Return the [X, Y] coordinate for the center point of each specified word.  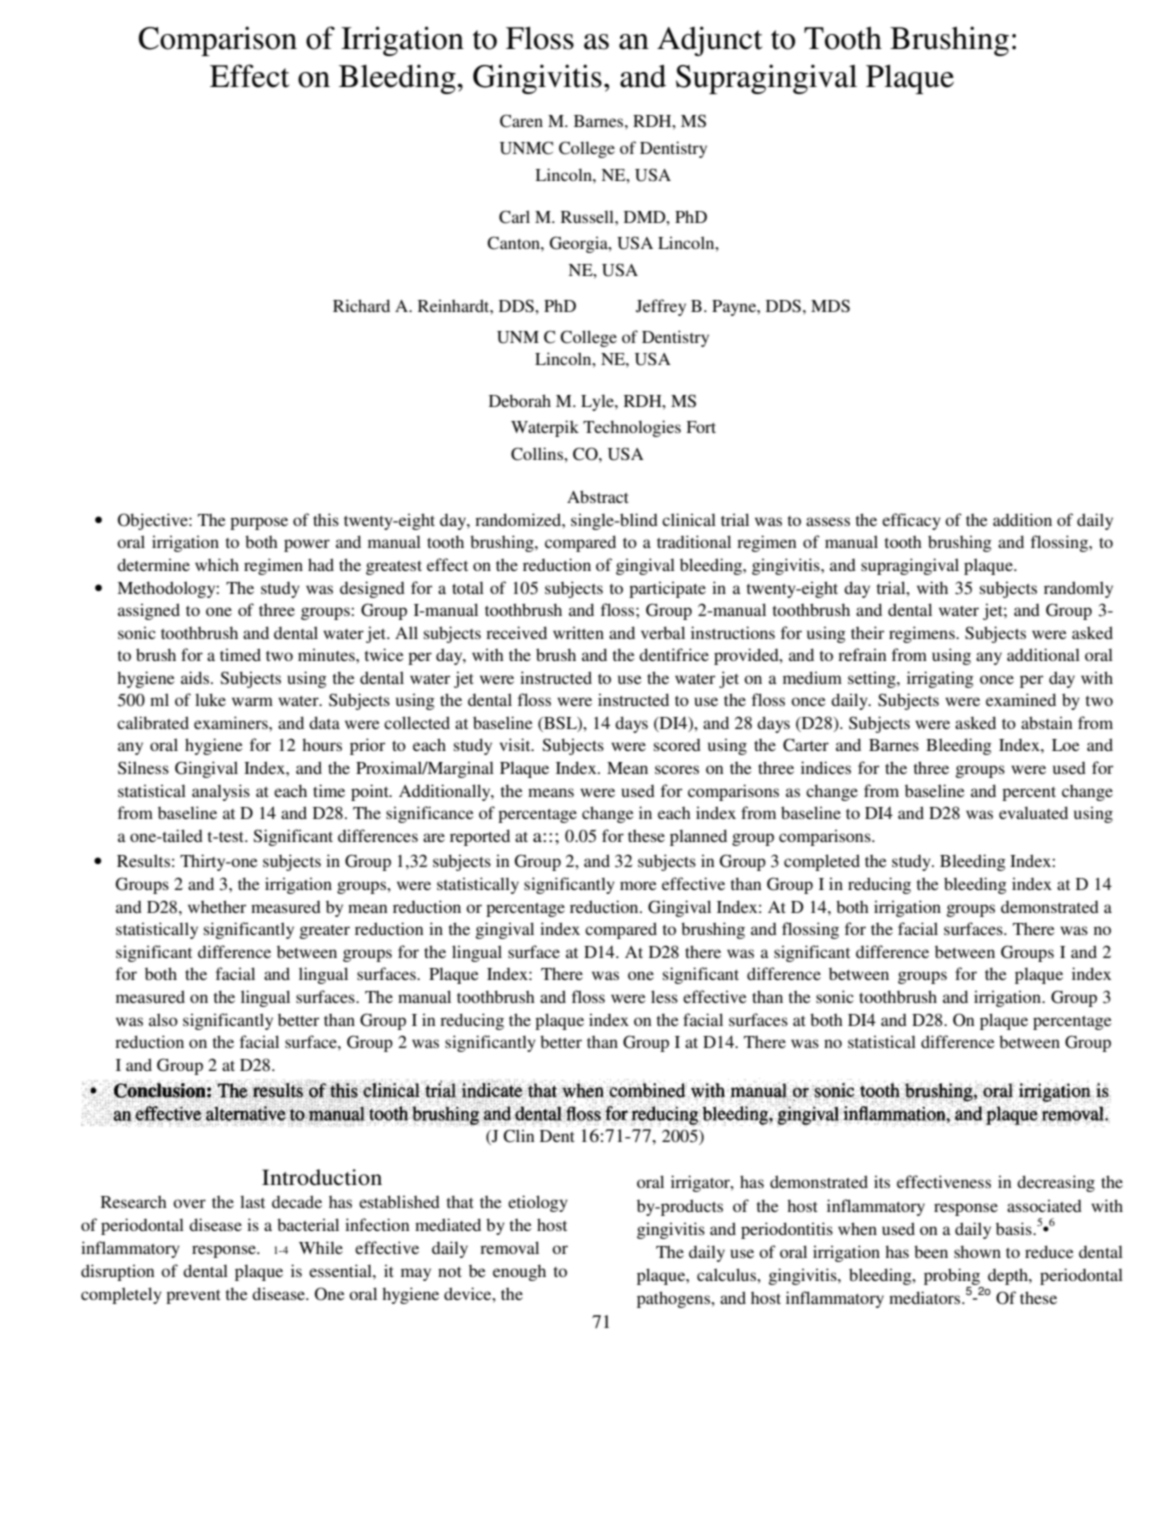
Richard [361, 305]
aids [196, 677]
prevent [193, 1297]
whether [217, 906]
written [578, 632]
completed [822, 862]
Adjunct [709, 41]
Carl [514, 217]
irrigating [940, 679]
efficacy [911, 521]
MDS [830, 305]
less [664, 996]
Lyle [598, 402]
